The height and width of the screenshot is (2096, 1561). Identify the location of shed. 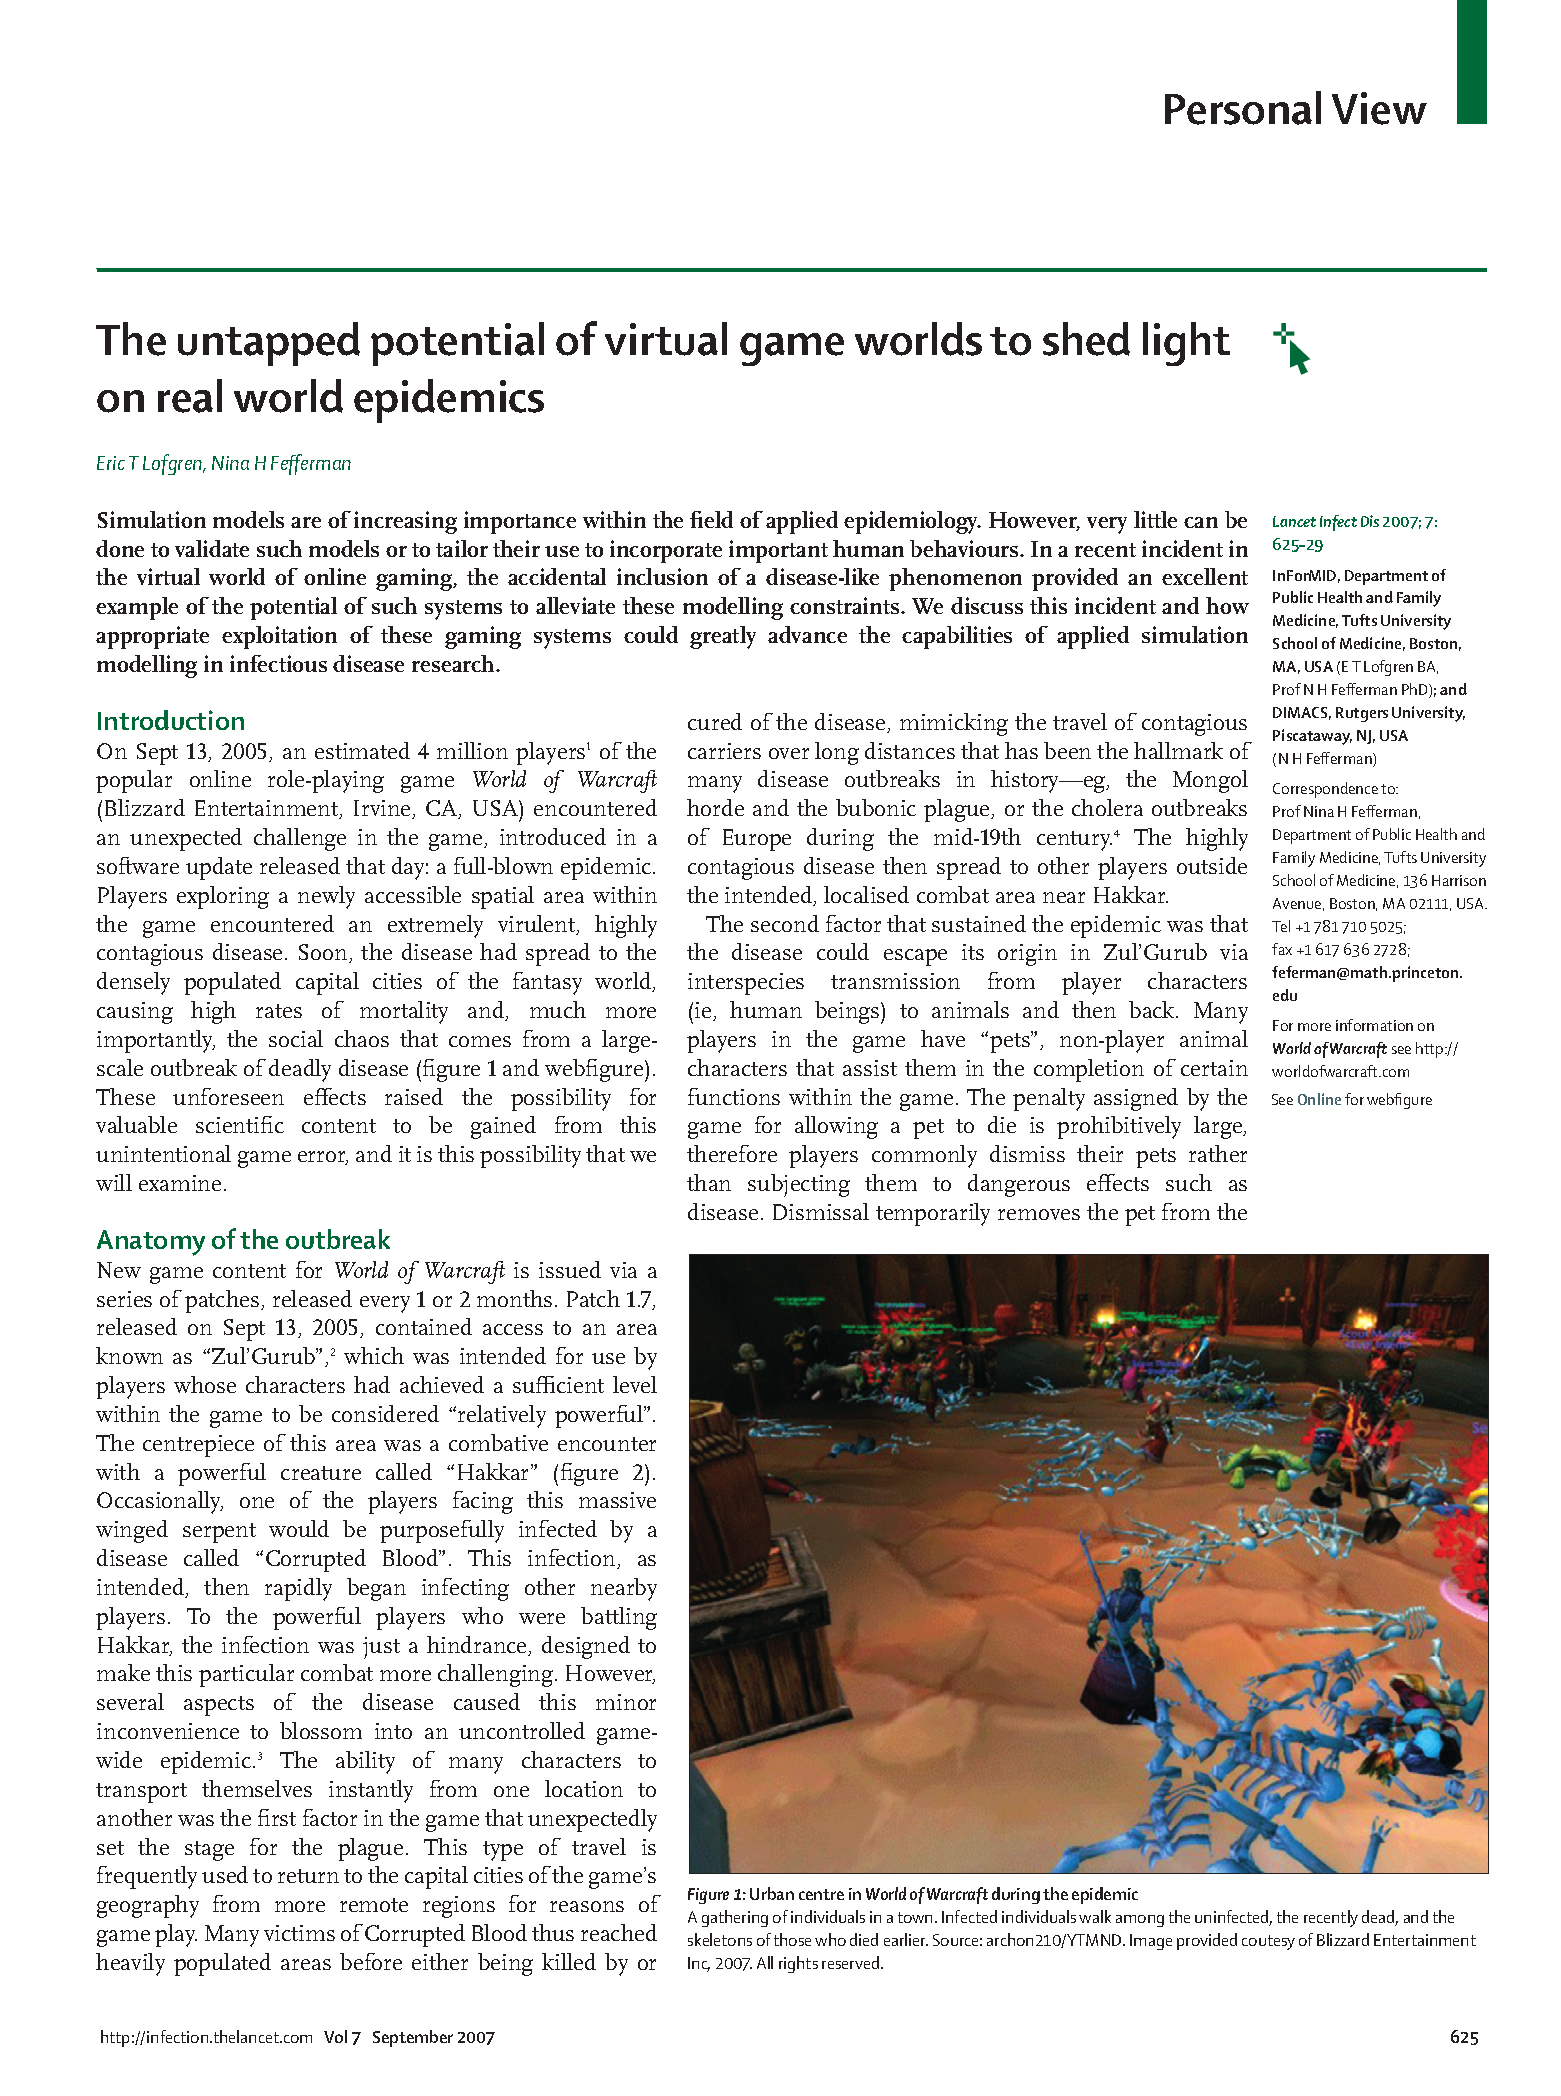
(1086, 339).
